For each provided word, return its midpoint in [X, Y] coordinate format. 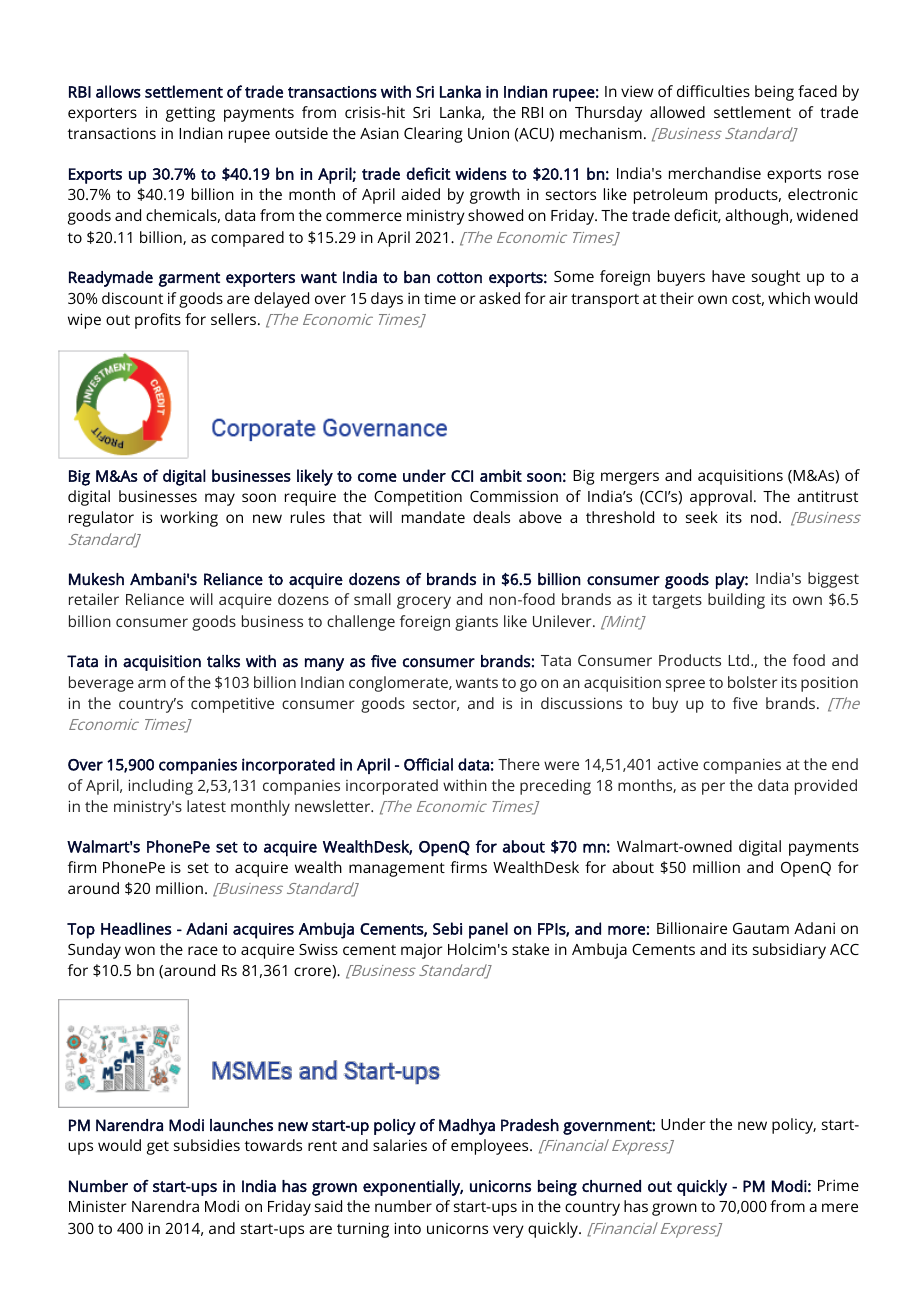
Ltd [740, 660]
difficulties [713, 91]
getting [190, 114]
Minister [97, 1206]
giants [476, 623]
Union [488, 133]
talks [223, 661]
